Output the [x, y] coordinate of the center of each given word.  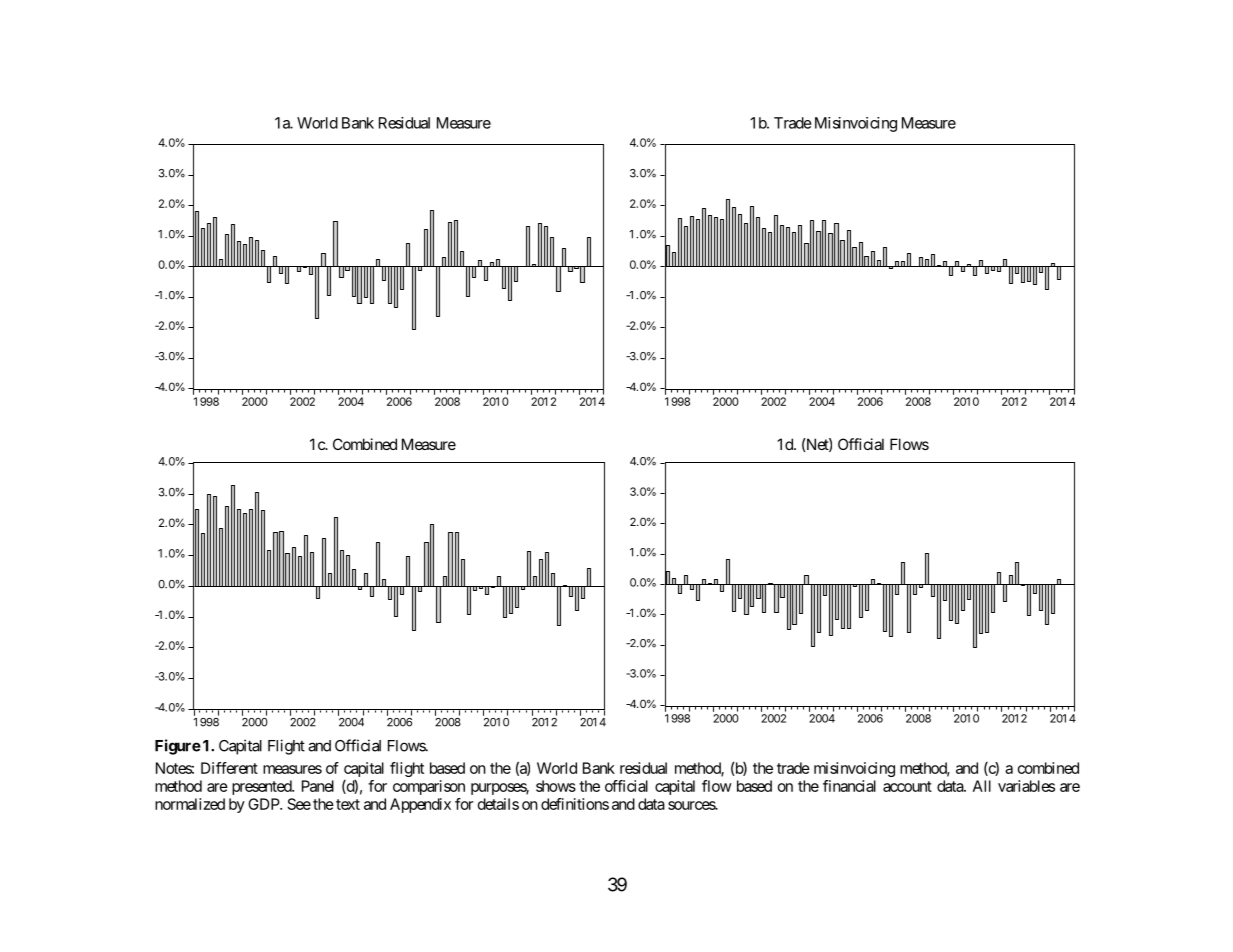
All [982, 786]
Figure [178, 747]
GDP [264, 804]
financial [849, 786]
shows [556, 786]
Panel [318, 786]
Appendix [420, 805]
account [907, 786]
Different [229, 768]
